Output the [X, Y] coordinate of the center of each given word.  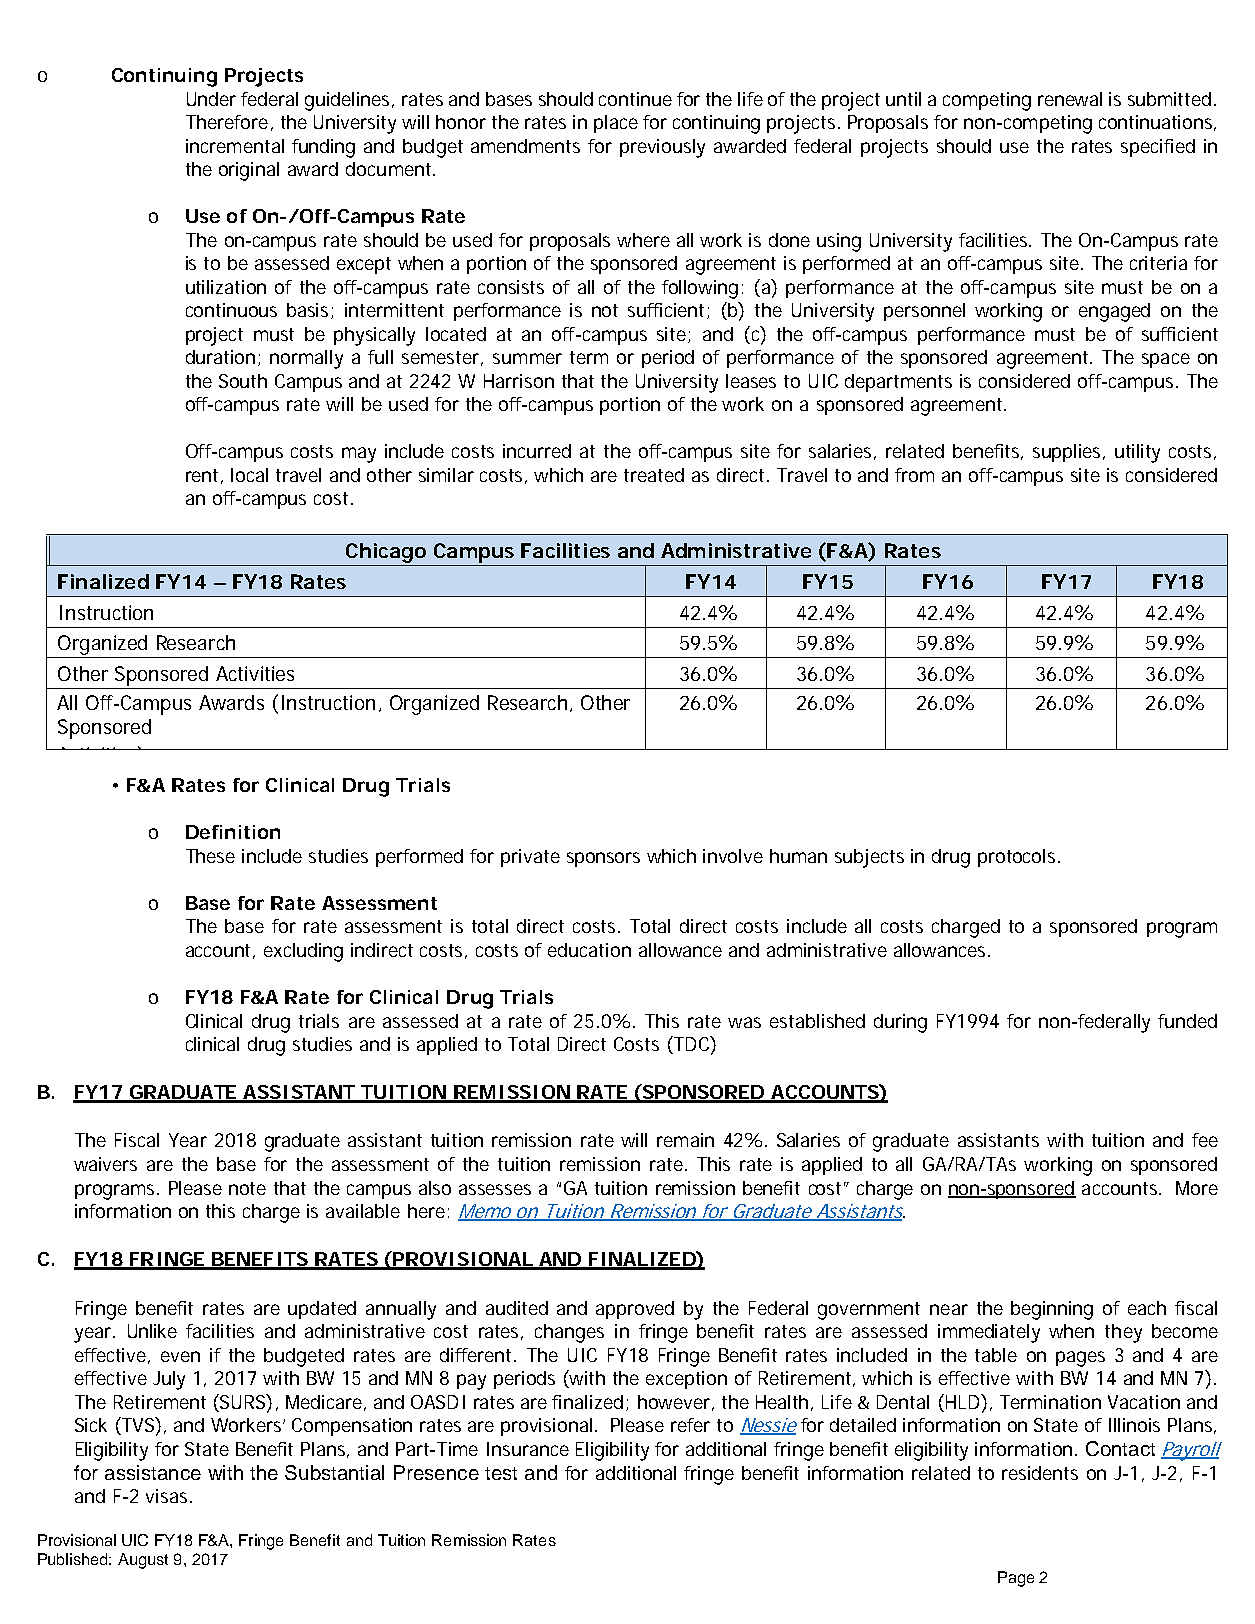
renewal [1070, 99]
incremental [235, 146]
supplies [1068, 453]
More [1197, 1188]
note [247, 1188]
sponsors [603, 859]
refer [690, 1425]
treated [654, 475]
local [249, 475]
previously [662, 148]
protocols [1016, 858]
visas [166, 1496]
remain [685, 1140]
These [210, 856]
